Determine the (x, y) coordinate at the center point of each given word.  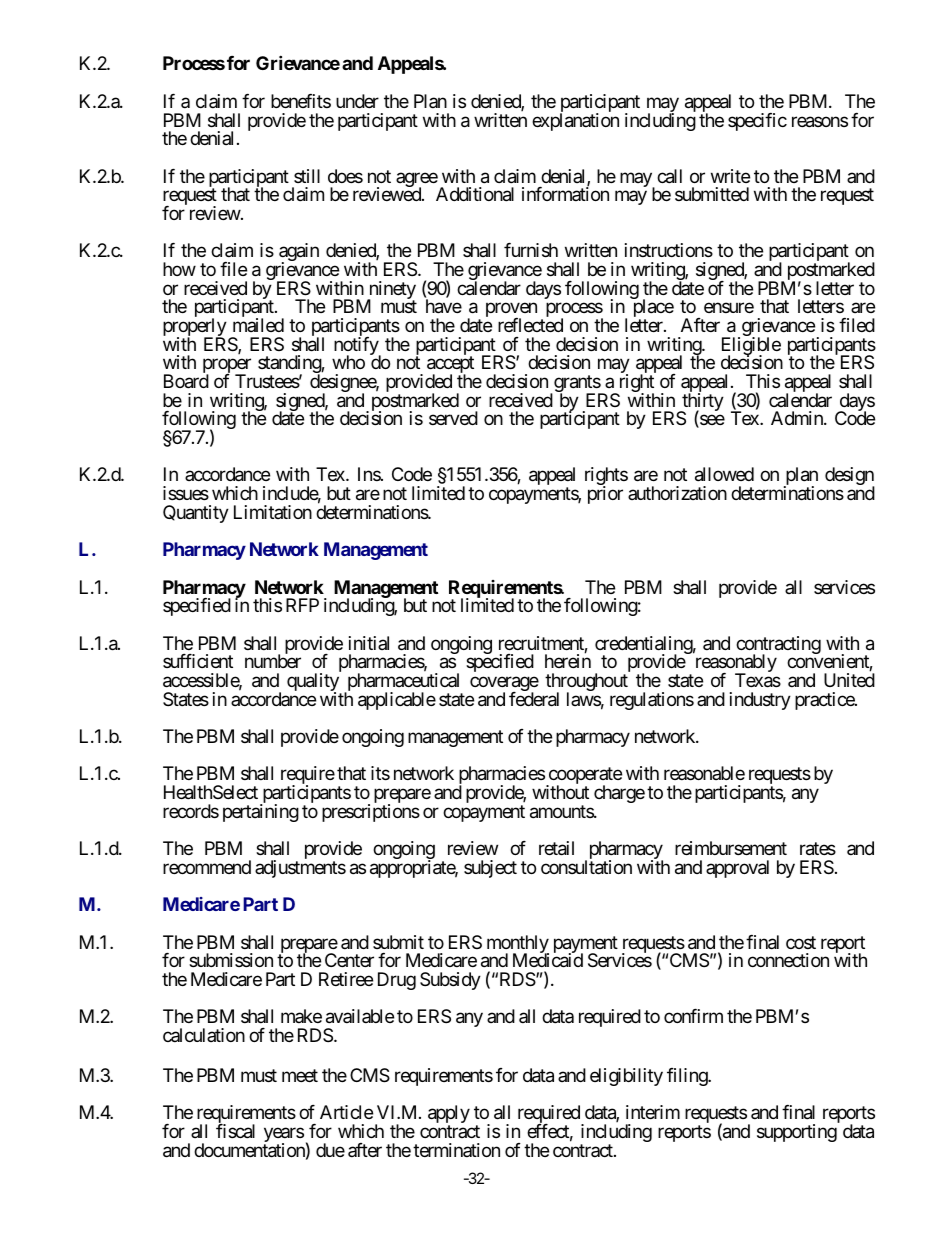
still (307, 176)
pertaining (261, 813)
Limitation (273, 512)
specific (757, 122)
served (453, 418)
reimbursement (731, 848)
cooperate (584, 777)
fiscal (235, 1131)
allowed (724, 474)
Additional (475, 194)
